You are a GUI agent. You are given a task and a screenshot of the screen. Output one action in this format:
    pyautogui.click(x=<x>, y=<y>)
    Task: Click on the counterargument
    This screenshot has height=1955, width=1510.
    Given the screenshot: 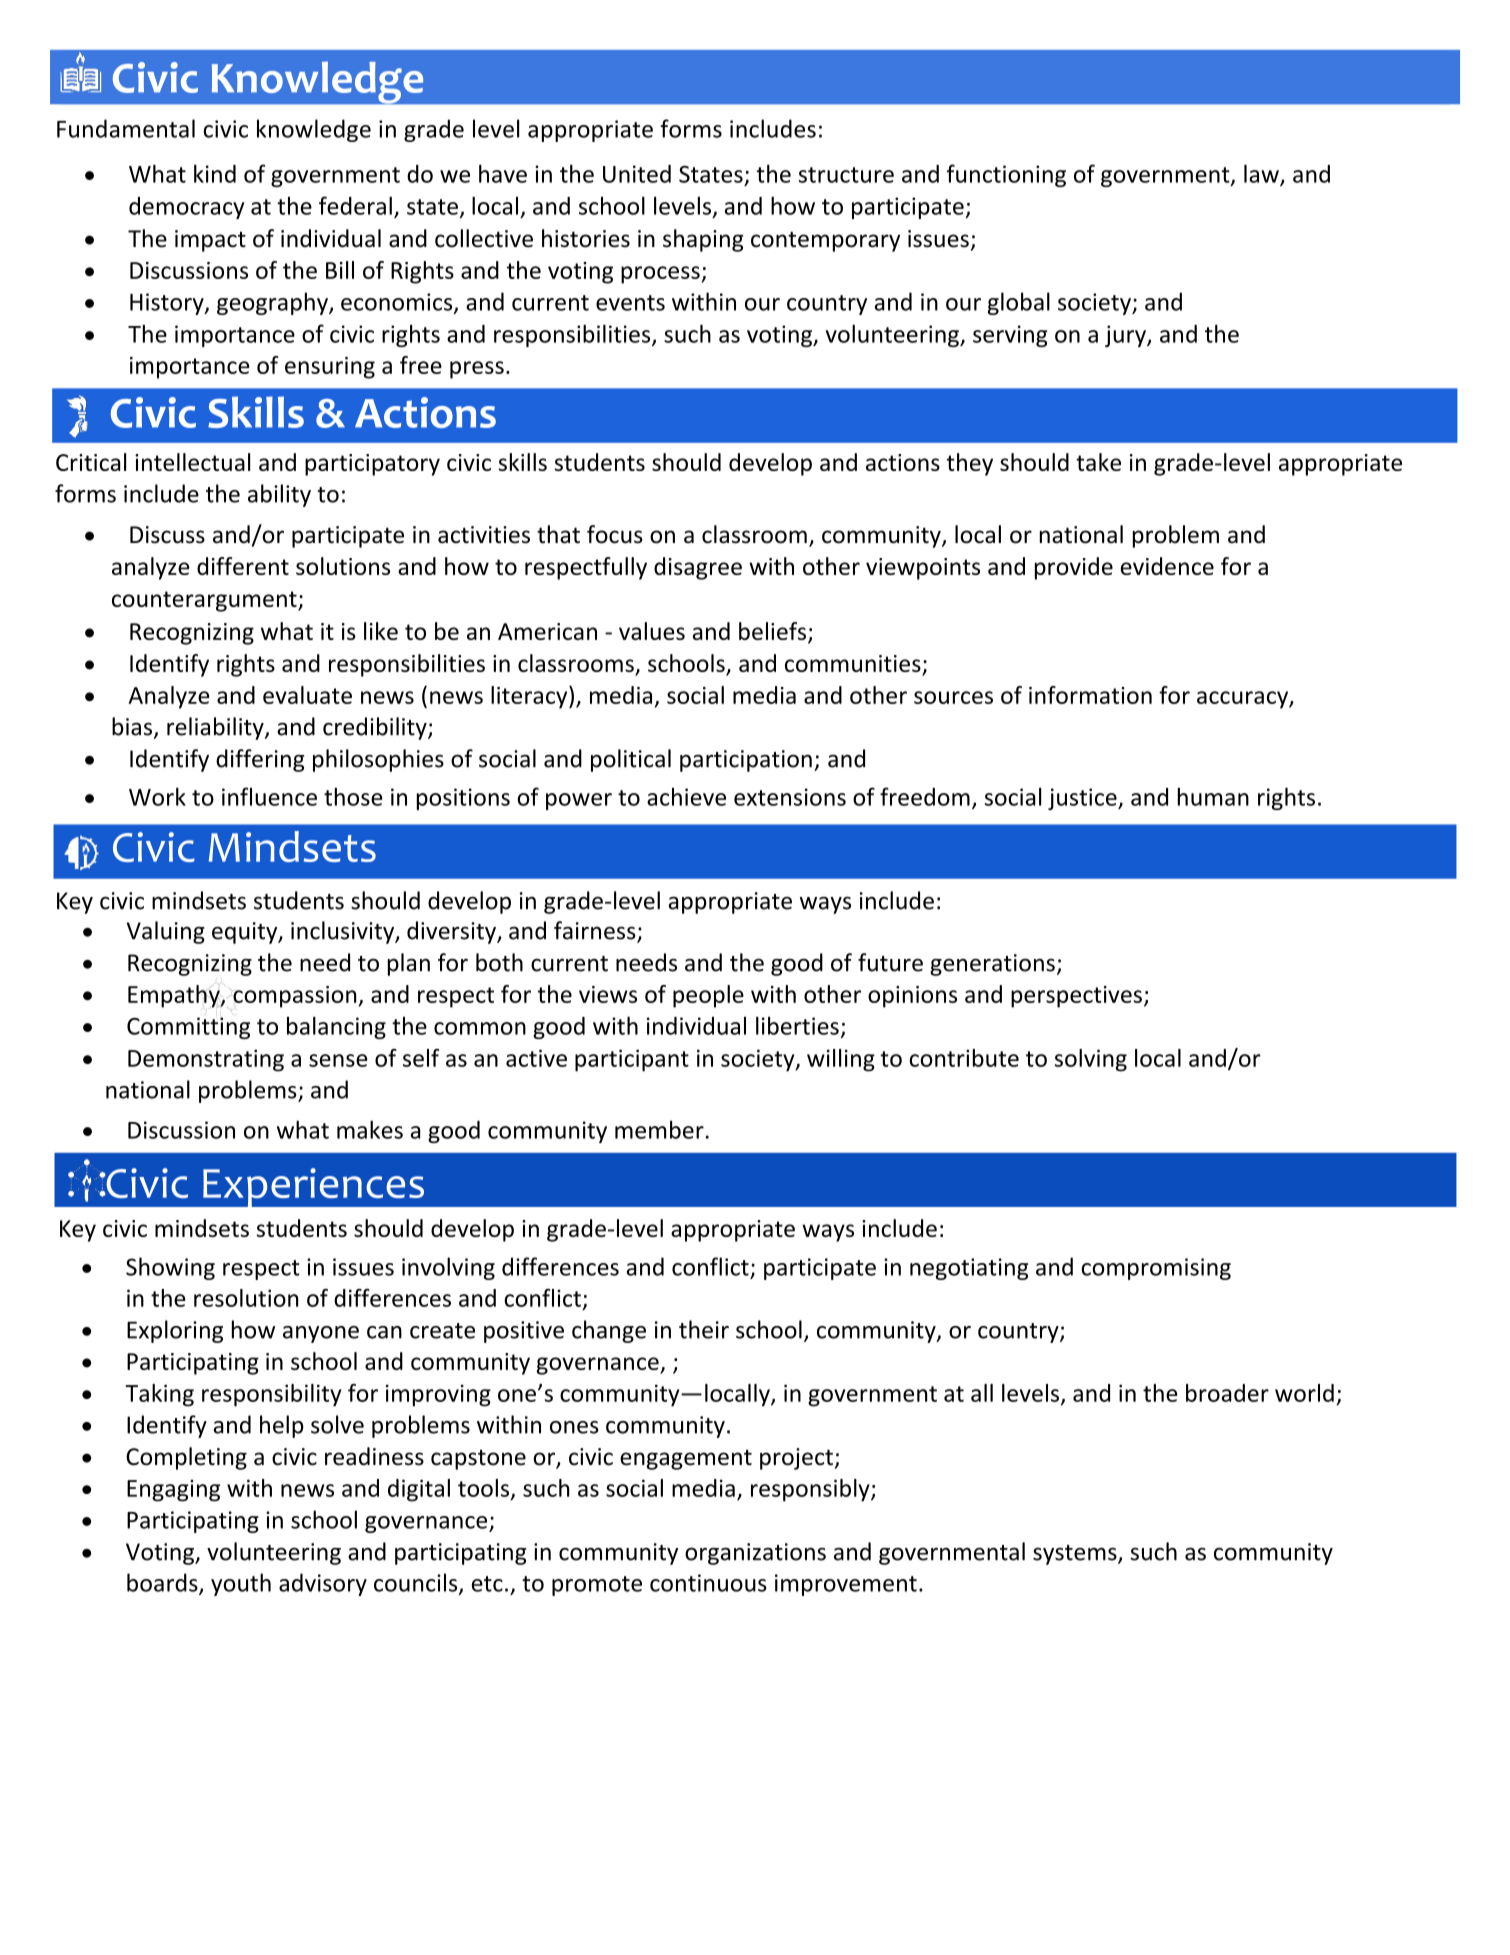 What is the action you would take?
    pyautogui.click(x=205, y=601)
